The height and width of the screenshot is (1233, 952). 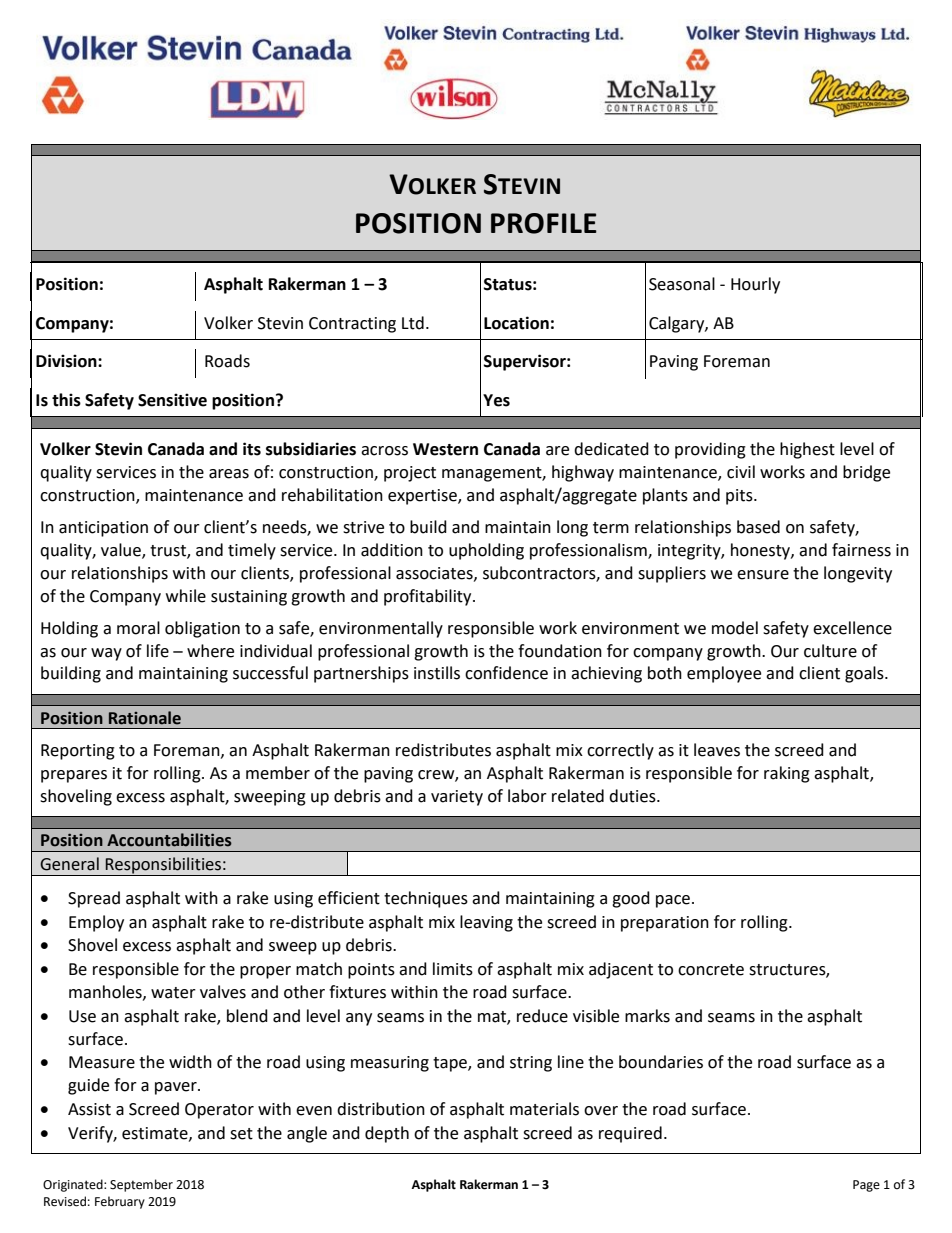 What do you see at coordinates (755, 285) in the screenshot?
I see `Hourly` at bounding box center [755, 285].
